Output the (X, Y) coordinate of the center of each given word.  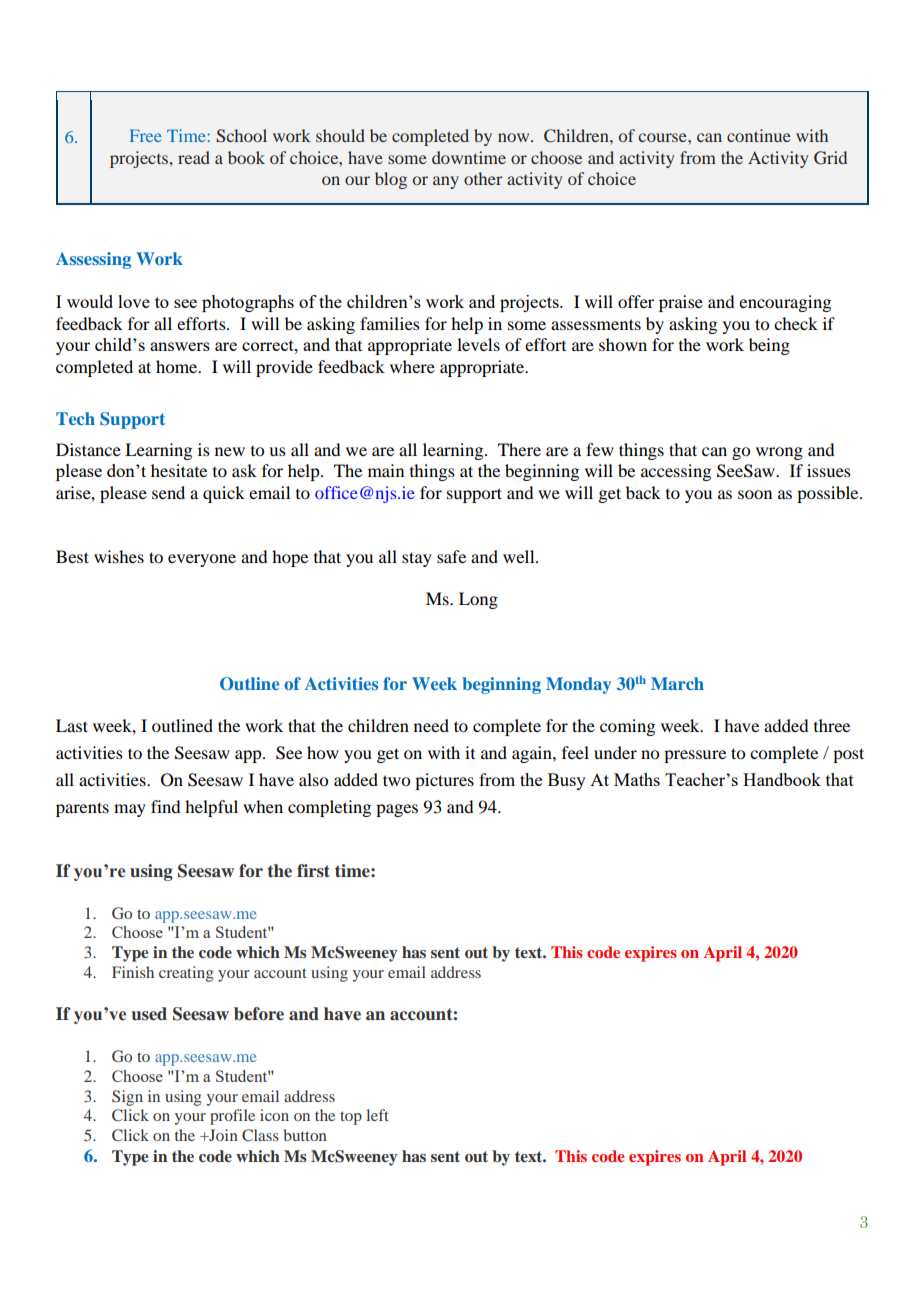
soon (755, 494)
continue (759, 135)
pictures (444, 781)
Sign (127, 1098)
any (446, 182)
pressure (695, 756)
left (377, 1115)
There (519, 449)
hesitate (179, 470)
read (194, 157)
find (165, 806)
